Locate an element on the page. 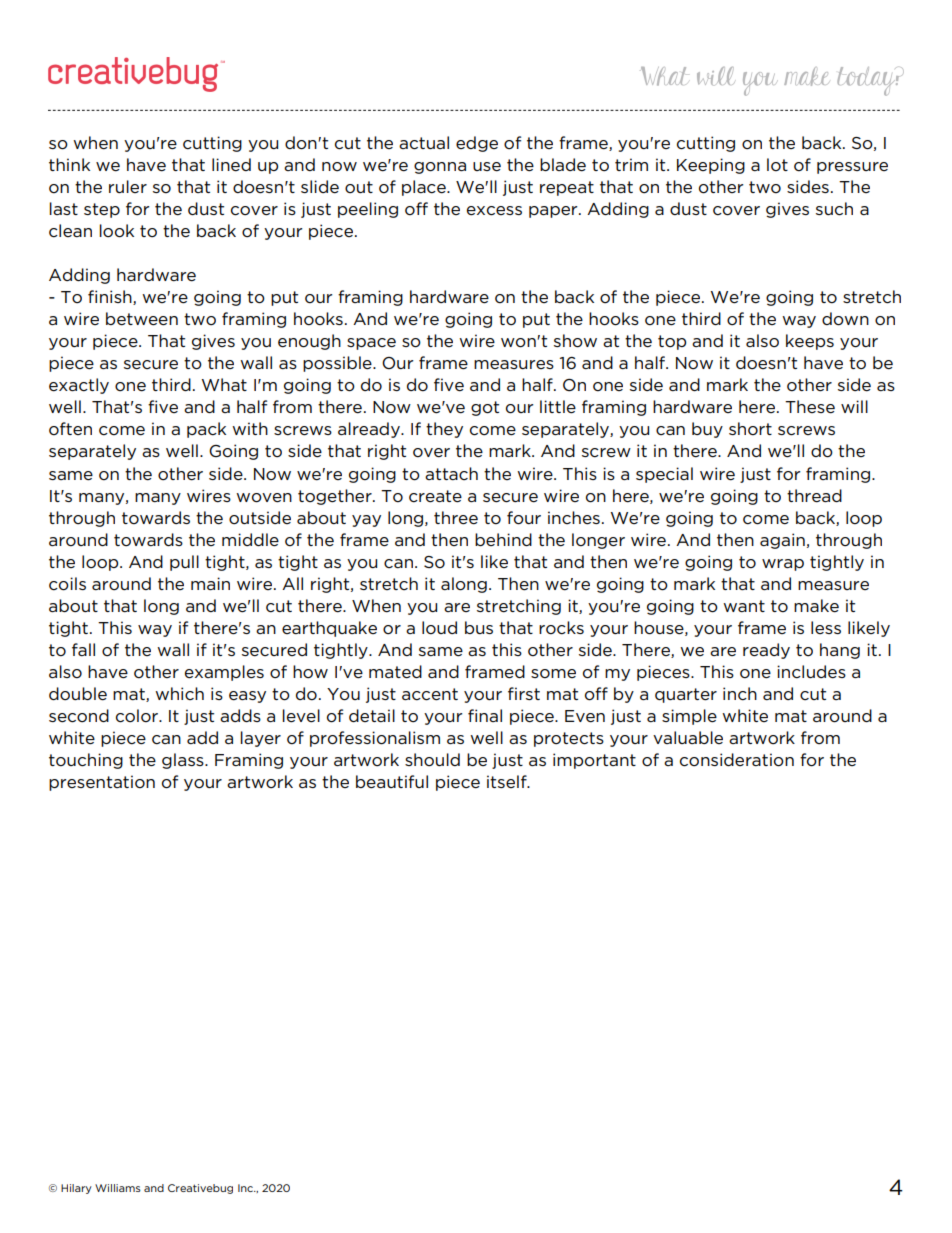 The image size is (952, 1233). Hilary is located at coordinates (76, 1189).
